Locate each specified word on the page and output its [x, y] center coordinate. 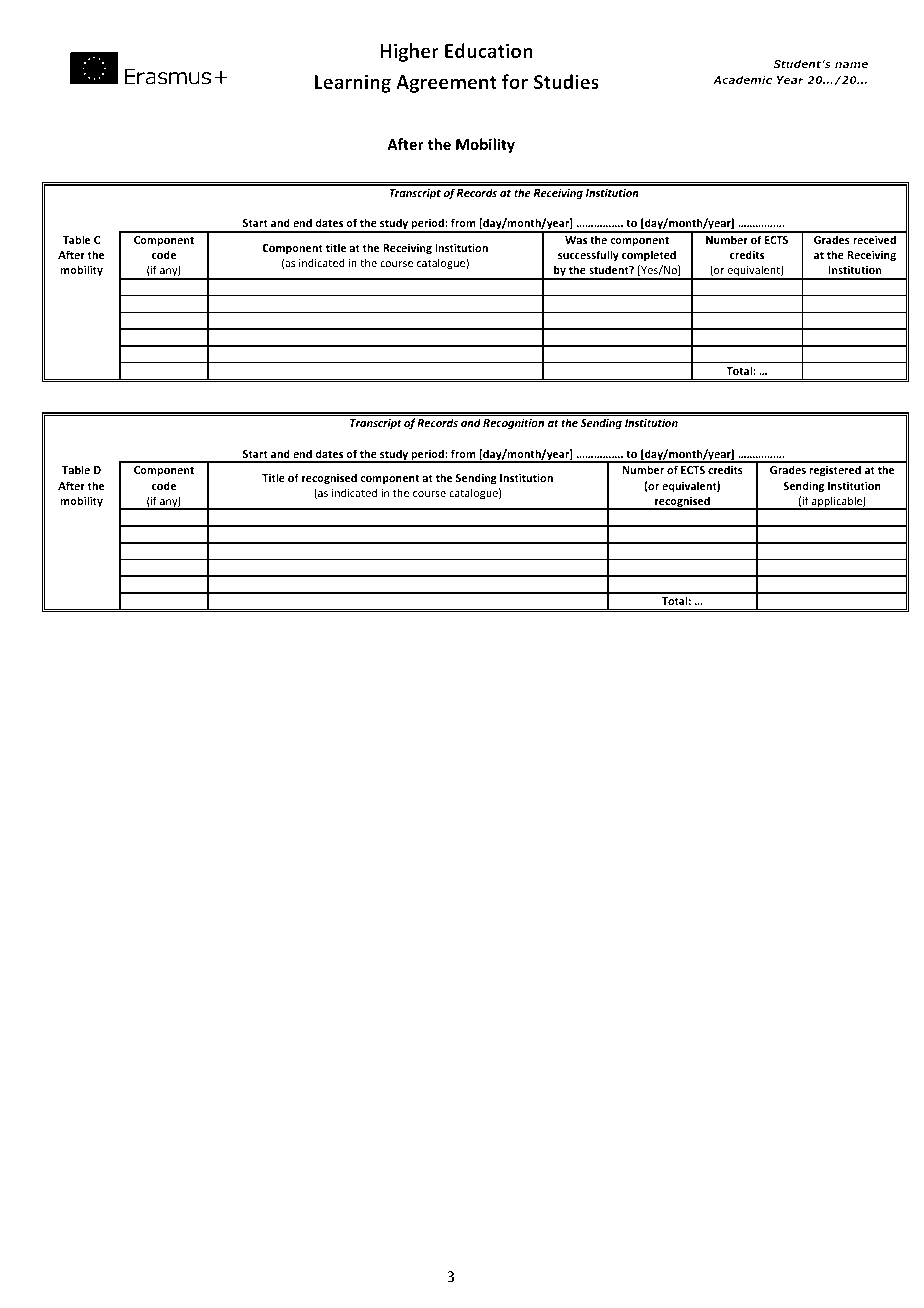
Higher [410, 52]
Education [489, 50]
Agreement [446, 84]
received [874, 239]
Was [576, 240]
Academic [742, 80]
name [851, 65]
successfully [588, 255]
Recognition [513, 423]
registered [835, 471]
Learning [353, 83]
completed [649, 255]
